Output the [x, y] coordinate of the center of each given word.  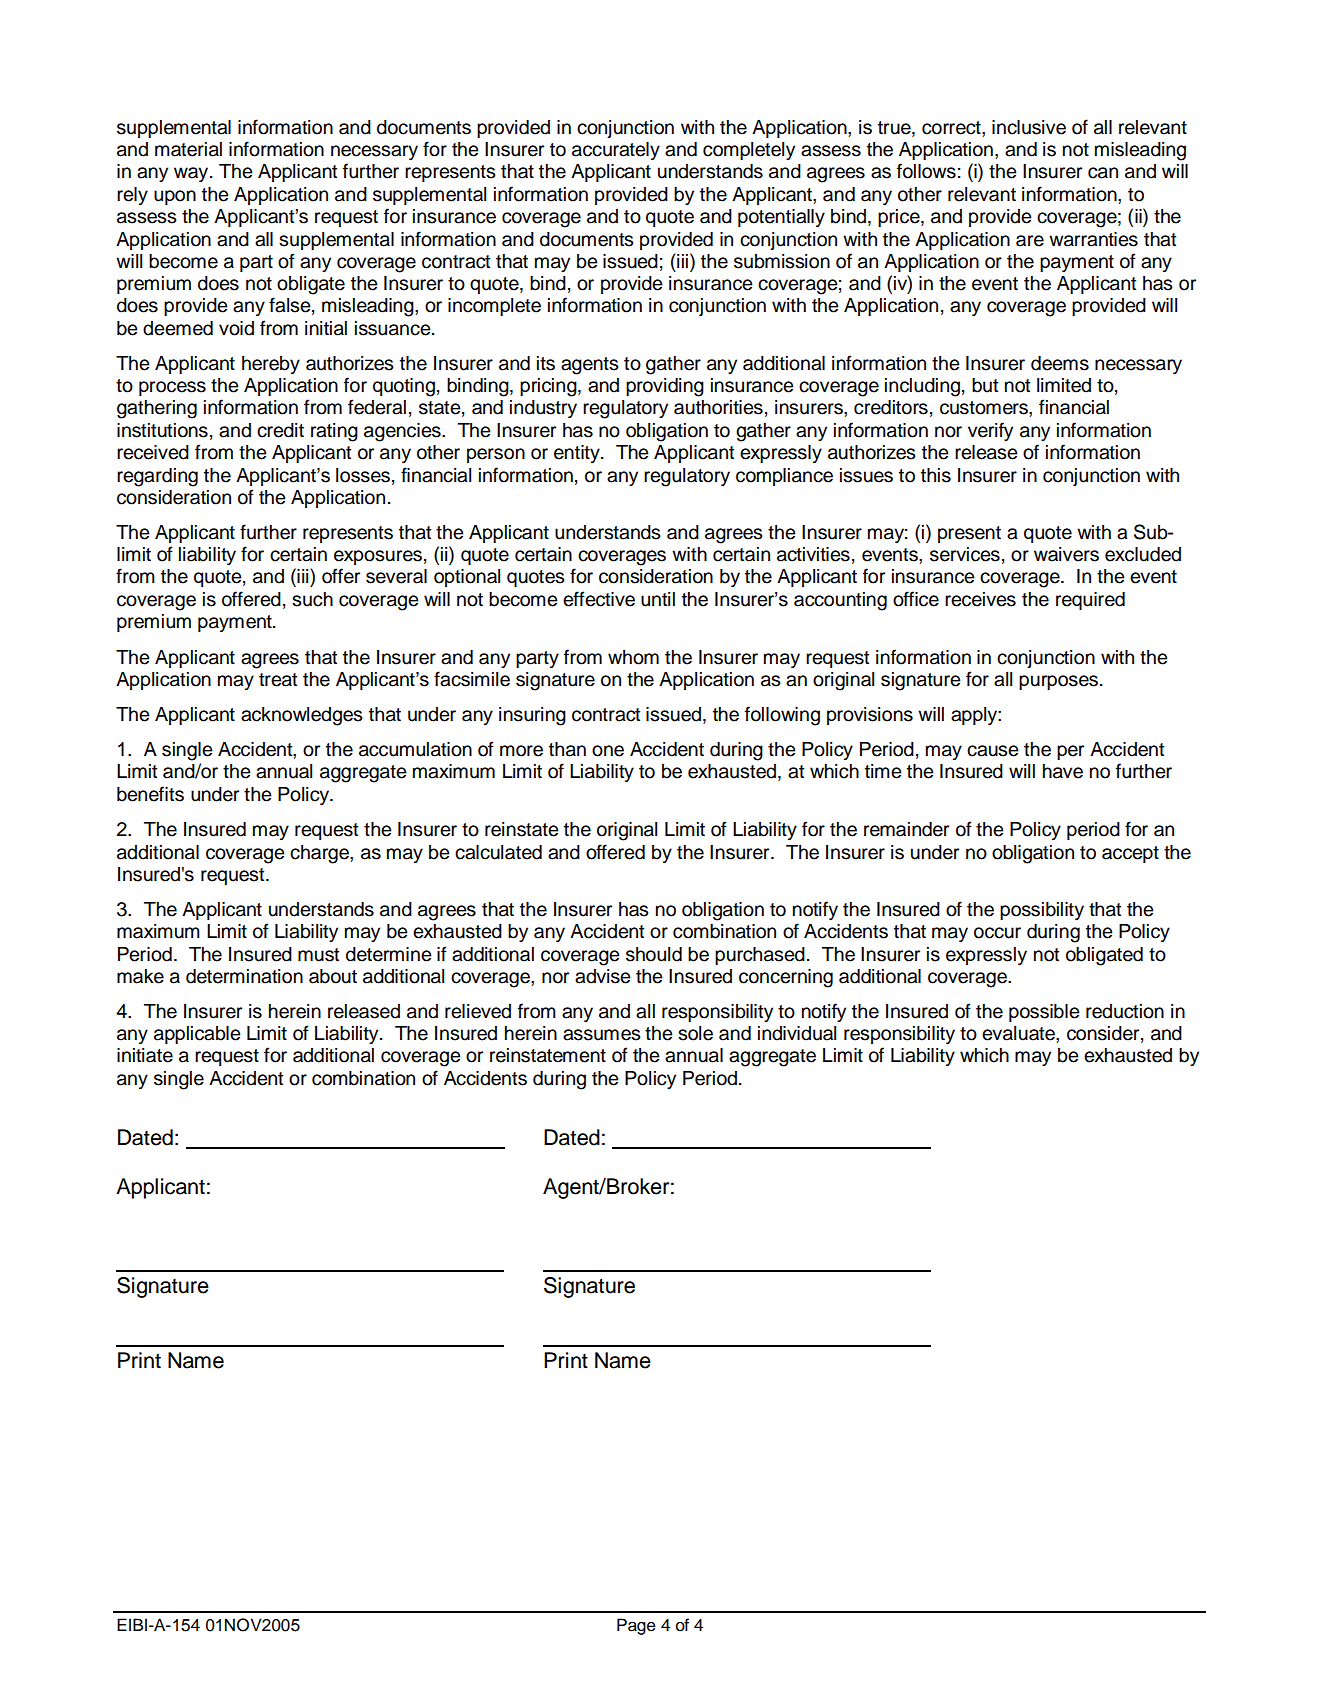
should [654, 954]
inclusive [1029, 127]
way [192, 174]
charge [320, 854]
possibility [1042, 911]
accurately [616, 151]
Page [636, 1626]
